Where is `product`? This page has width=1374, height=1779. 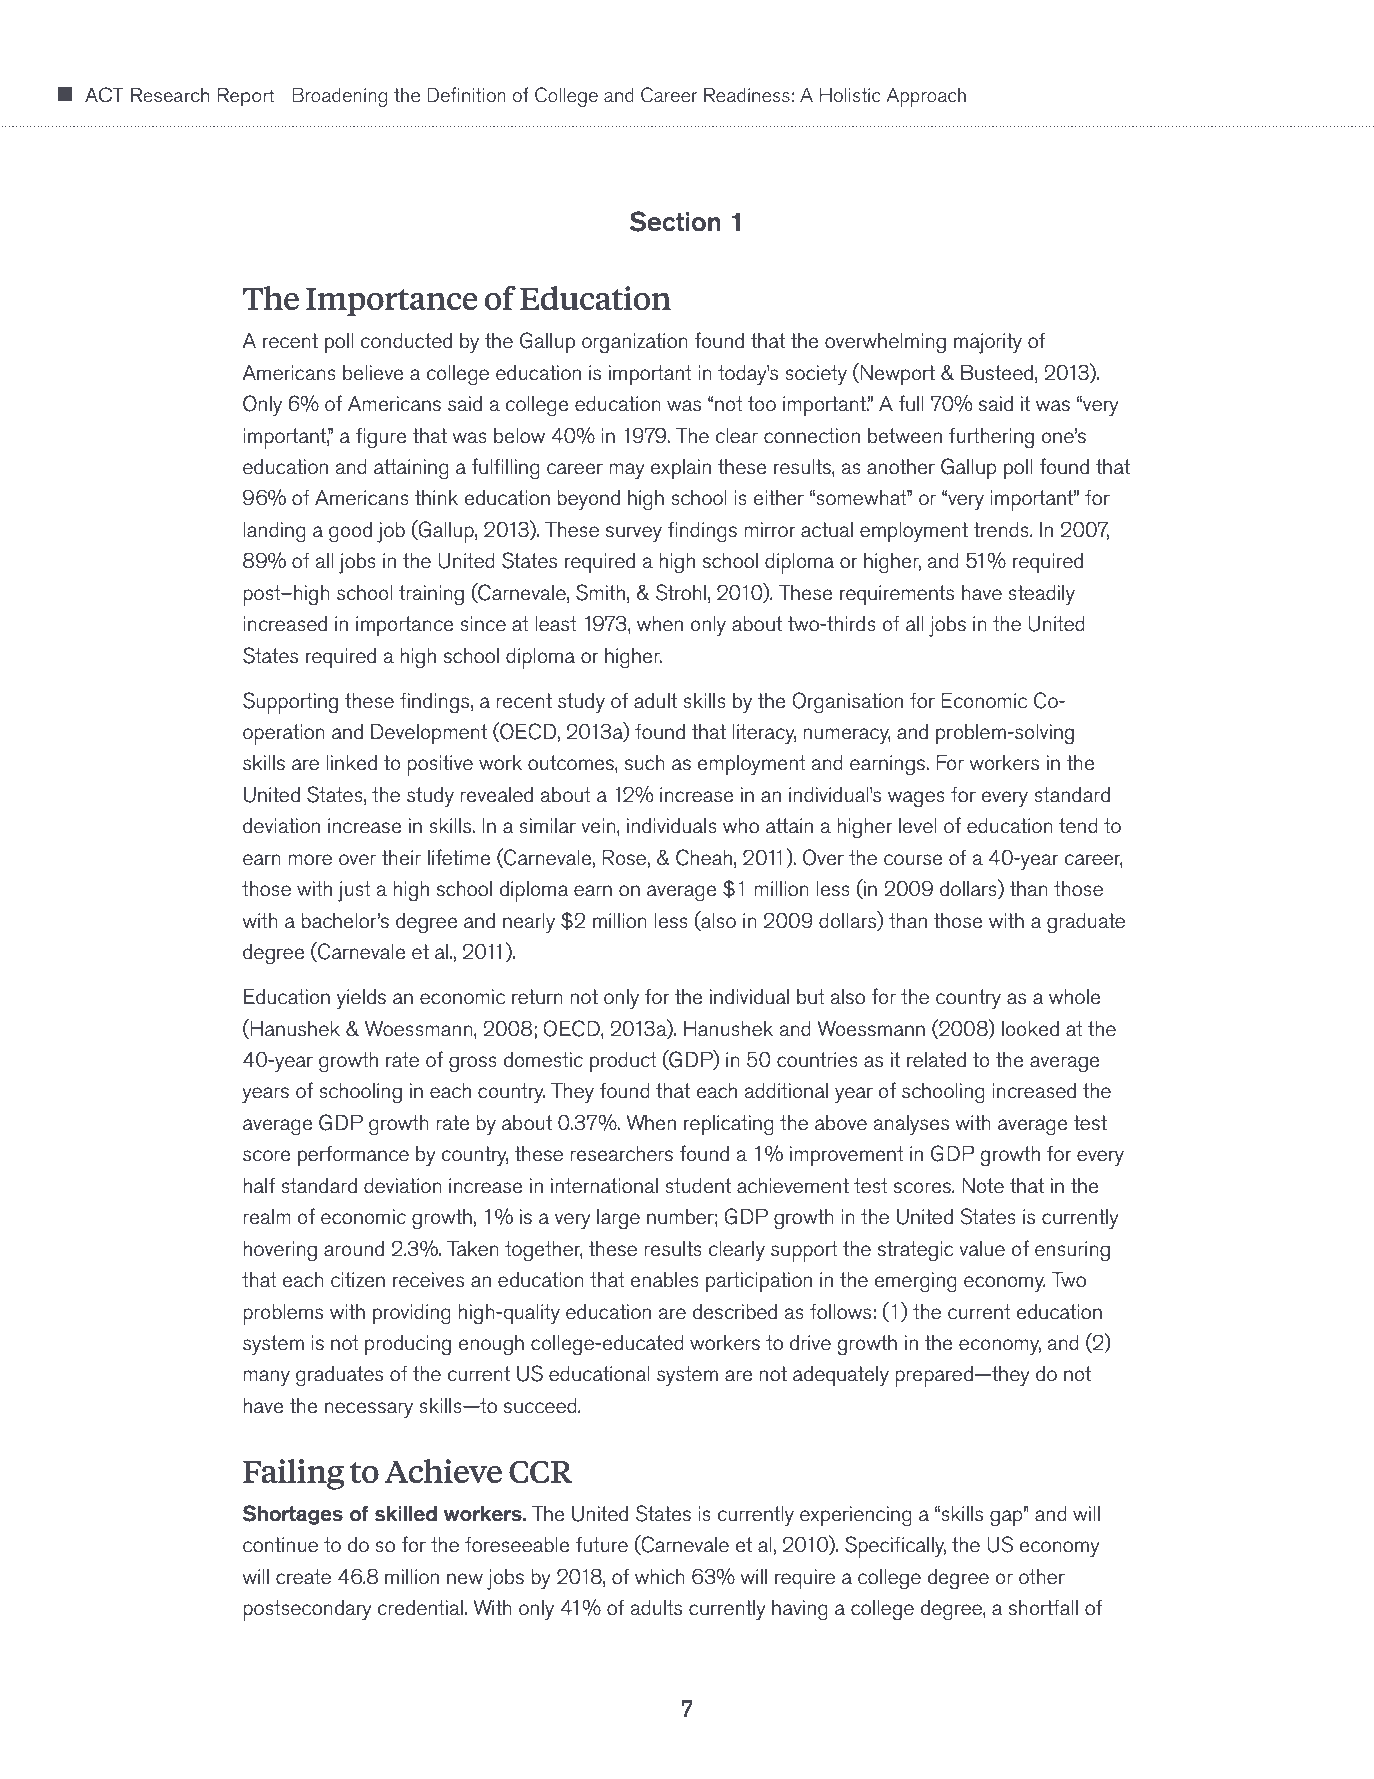 product is located at coordinates (623, 1062).
